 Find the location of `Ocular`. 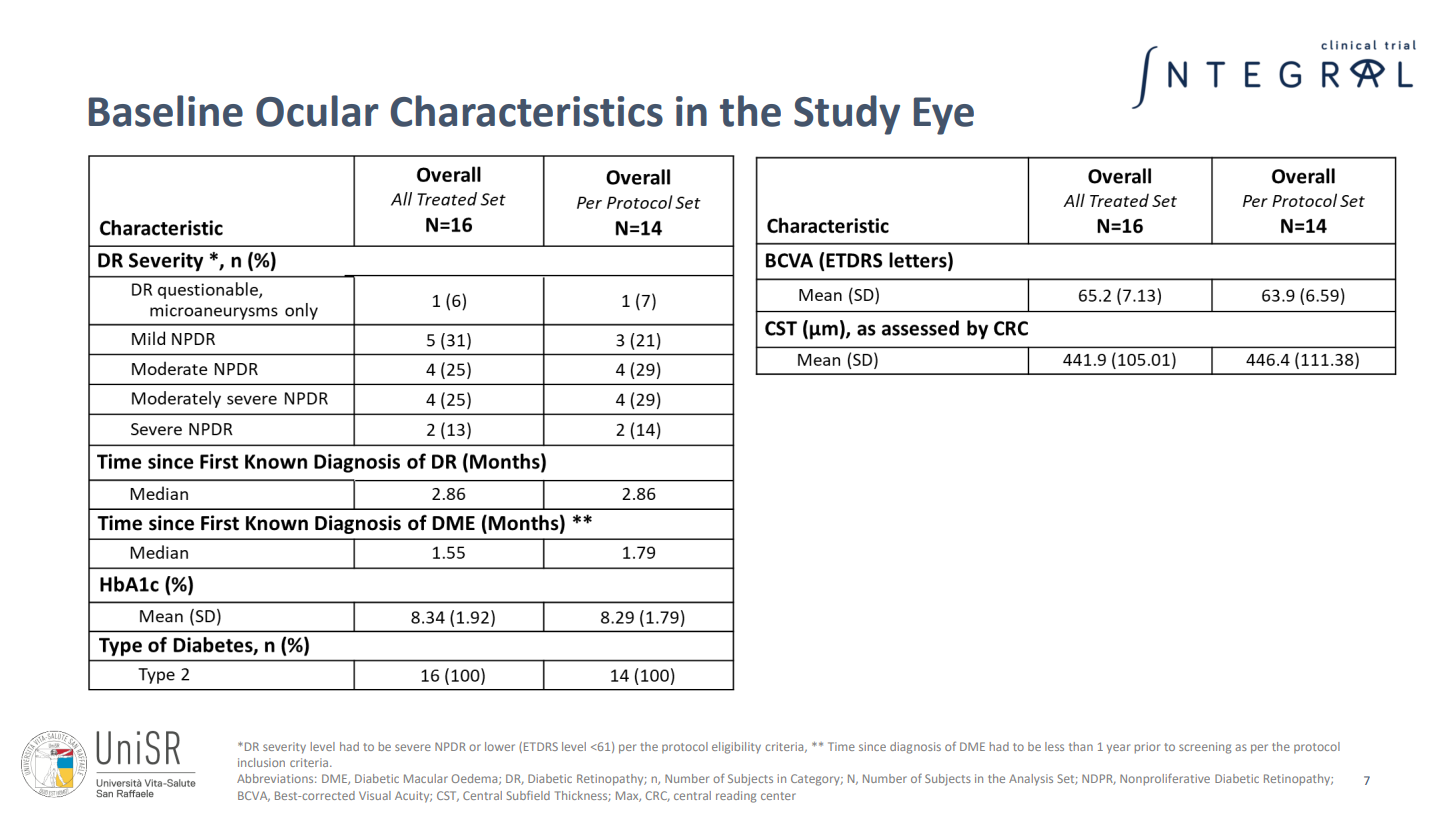

Ocular is located at coordinates (317, 111).
